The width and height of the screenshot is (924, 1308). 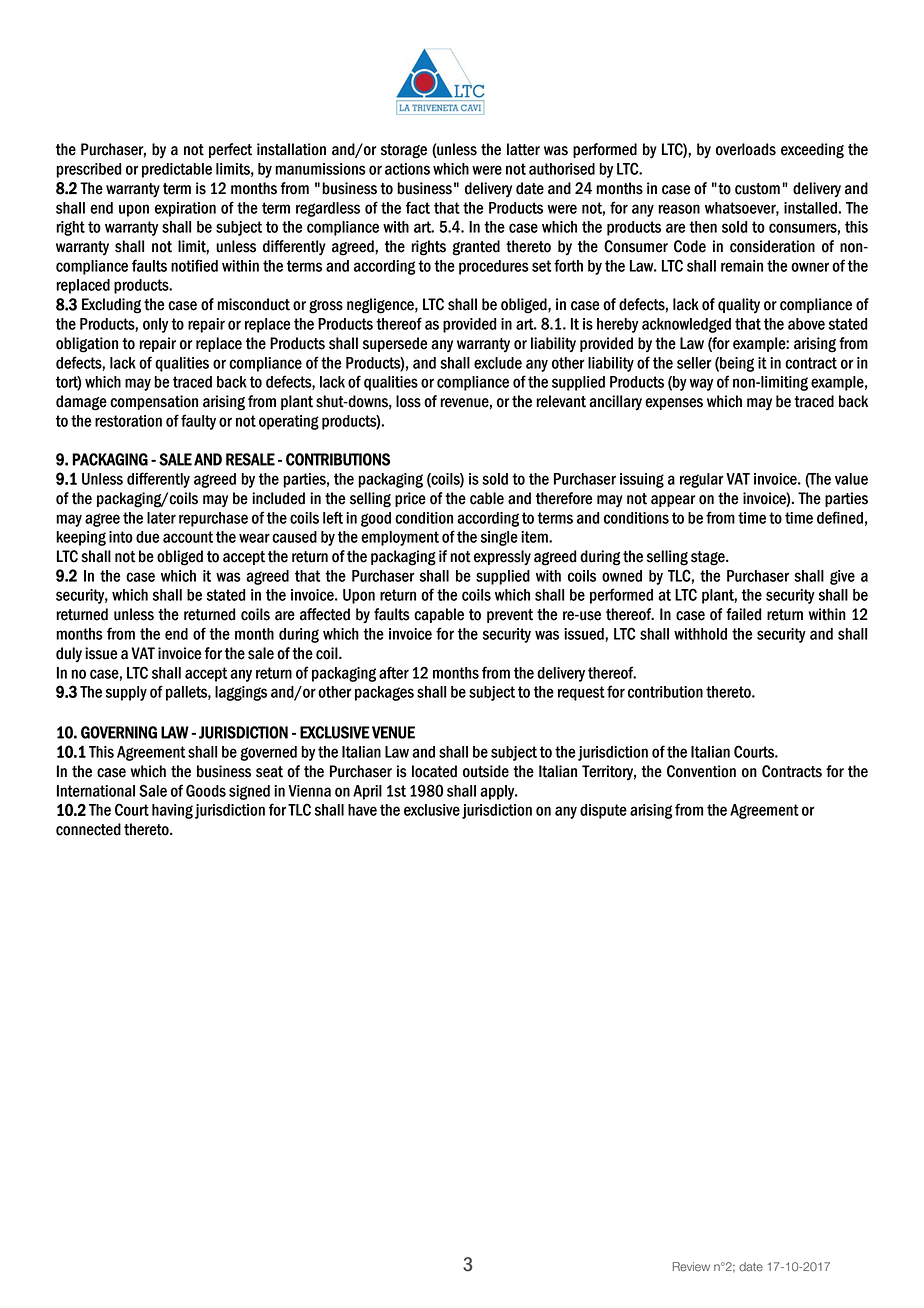 I want to click on due, so click(x=147, y=537).
